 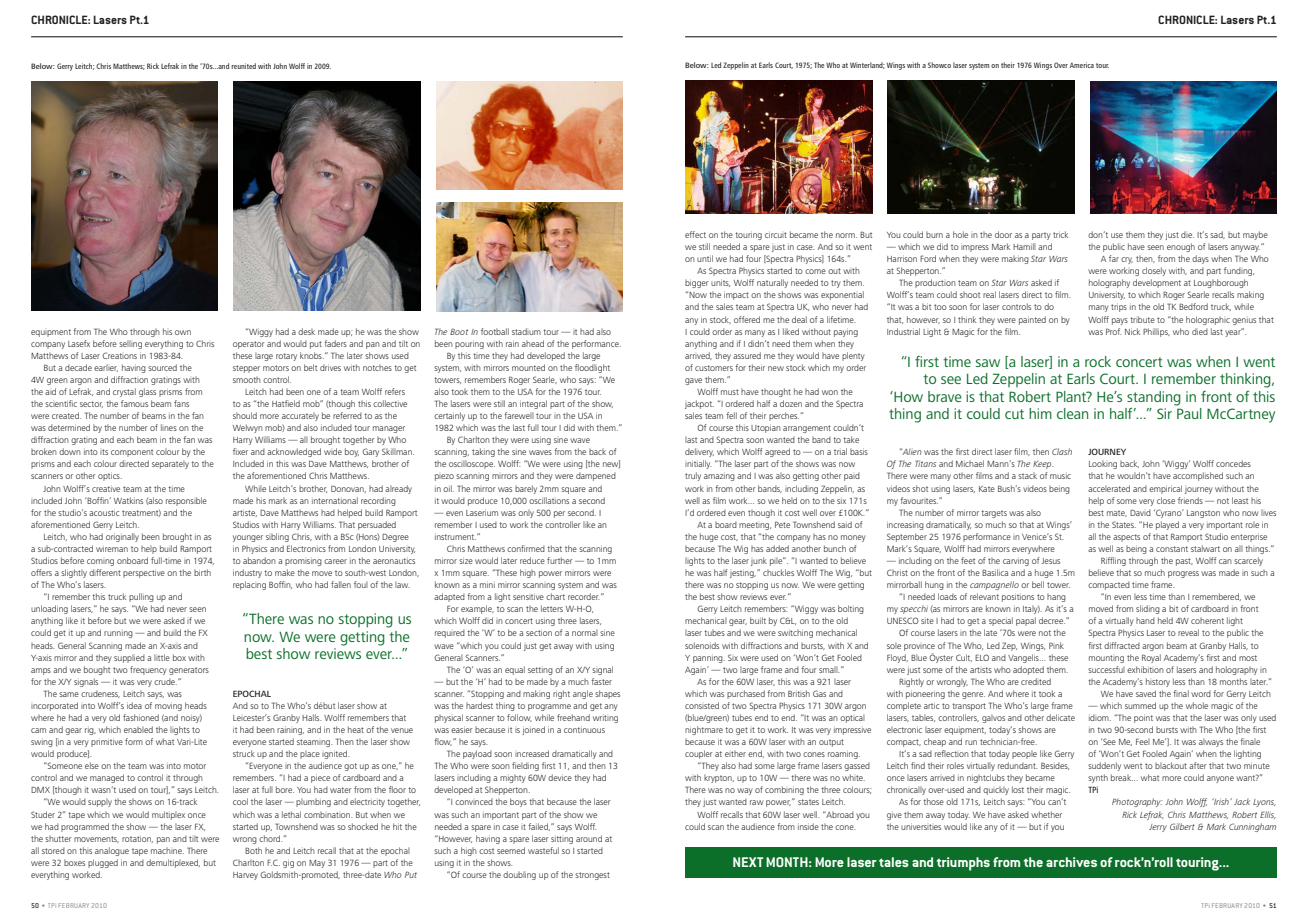 What do you see at coordinates (167, 850) in the image?
I see `machine` at bounding box center [167, 850].
